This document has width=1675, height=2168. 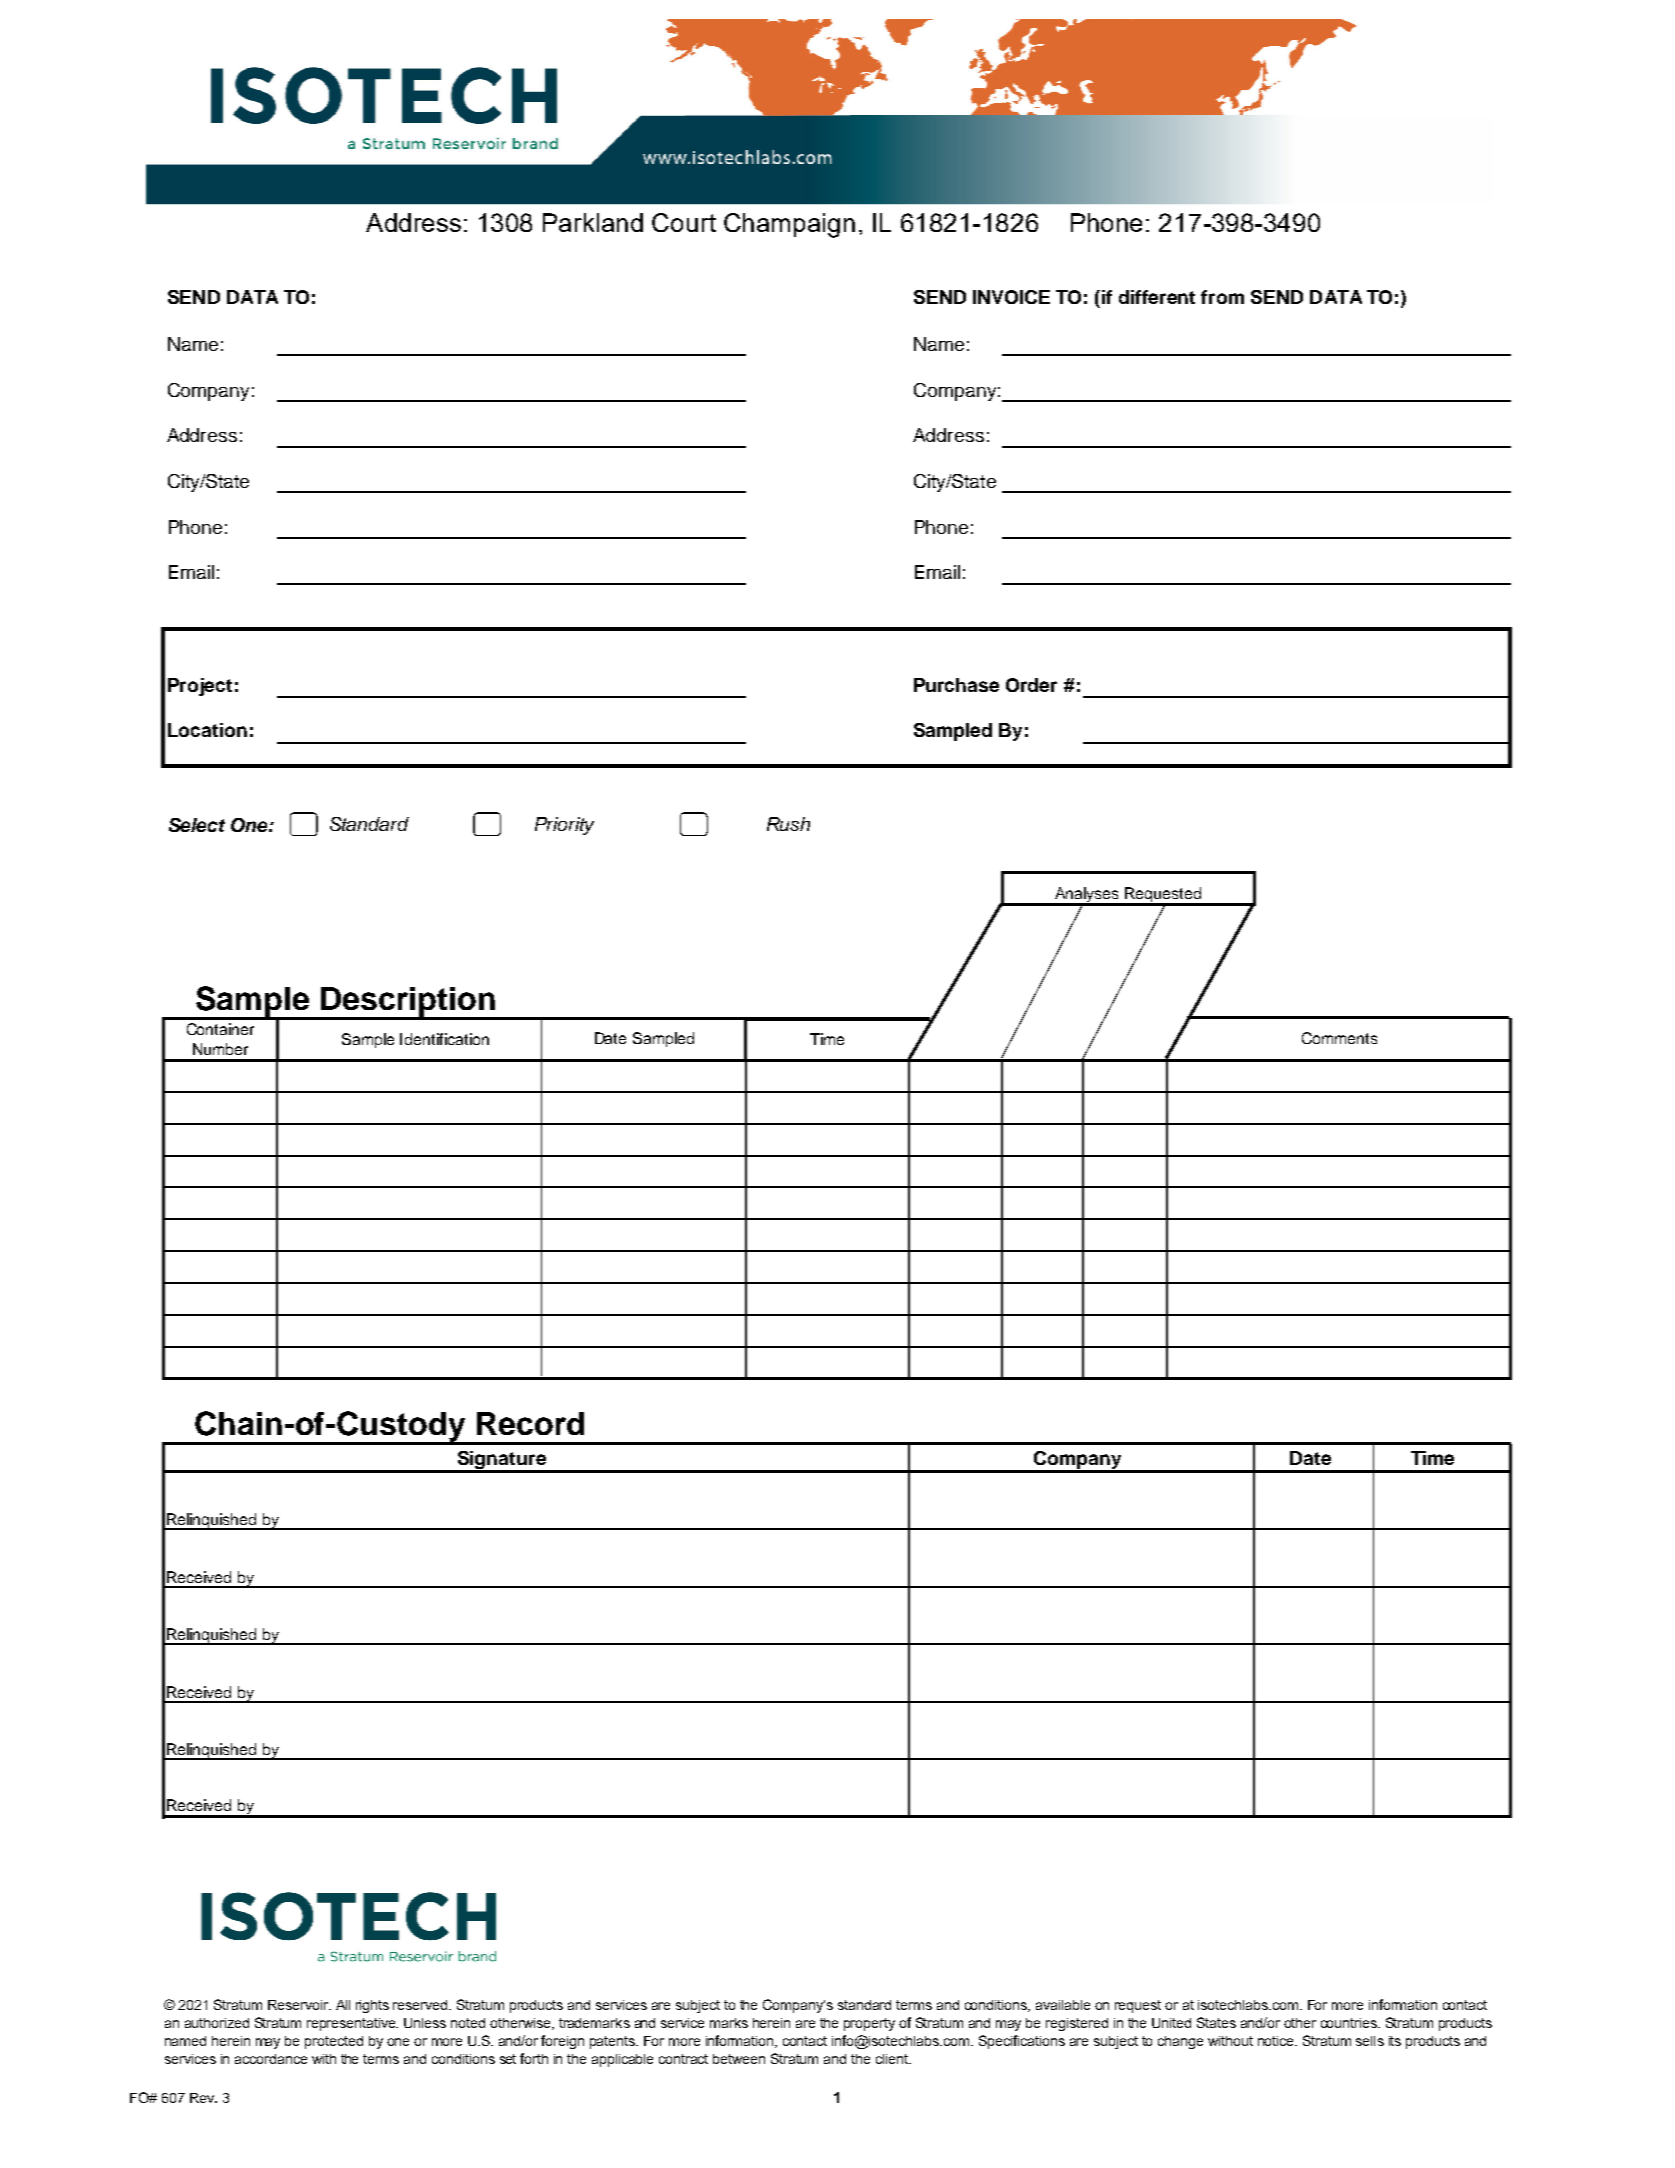 What do you see at coordinates (1063, 2005) in the document?
I see `available` at bounding box center [1063, 2005].
